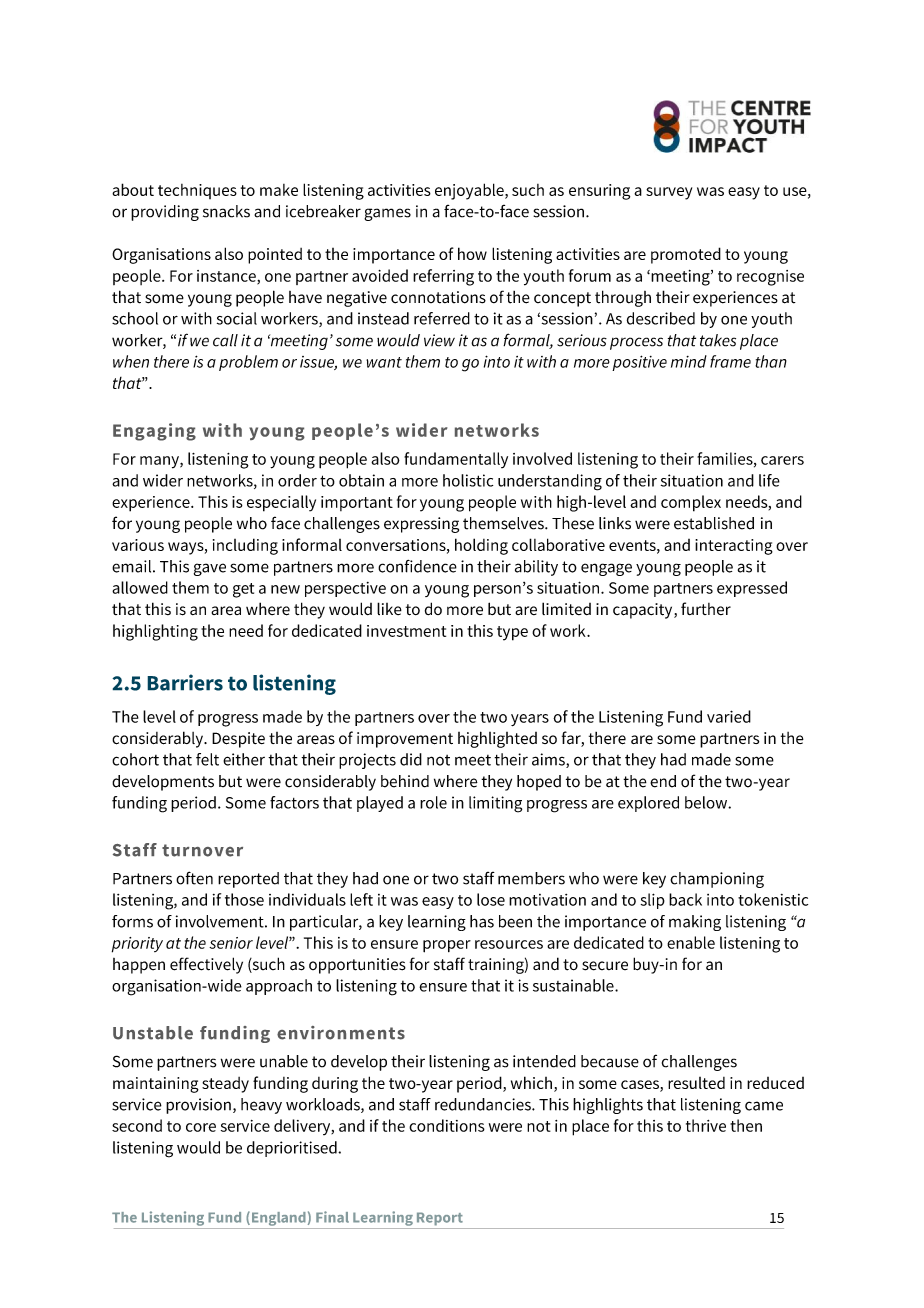 Image resolution: width=924 pixels, height=1308 pixels. Describe the element at coordinates (691, 942) in the screenshot. I see `enable` at that location.
